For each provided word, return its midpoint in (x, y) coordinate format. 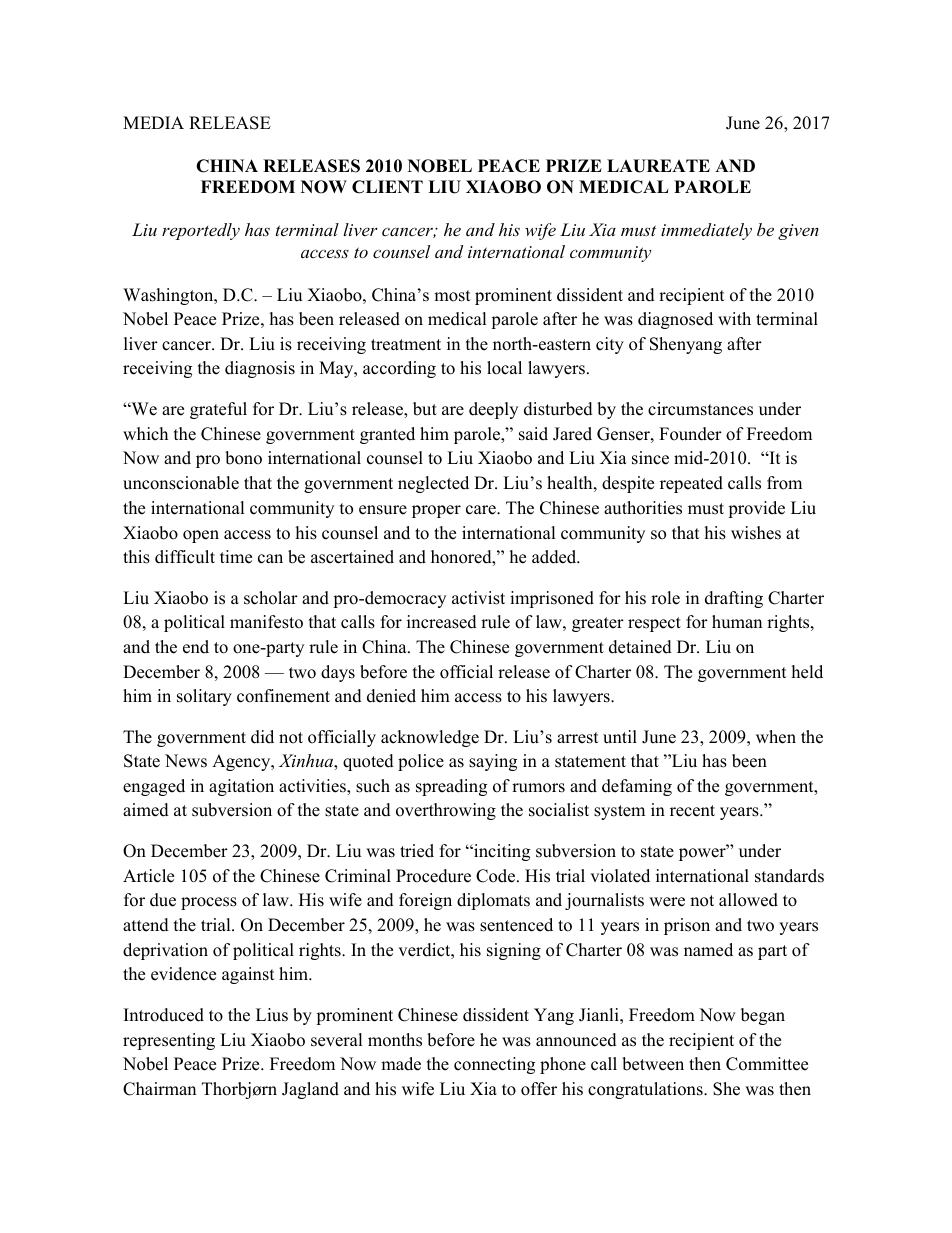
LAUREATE (658, 166)
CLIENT (387, 187)
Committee (767, 1064)
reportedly (201, 231)
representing (169, 1041)
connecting (494, 1065)
